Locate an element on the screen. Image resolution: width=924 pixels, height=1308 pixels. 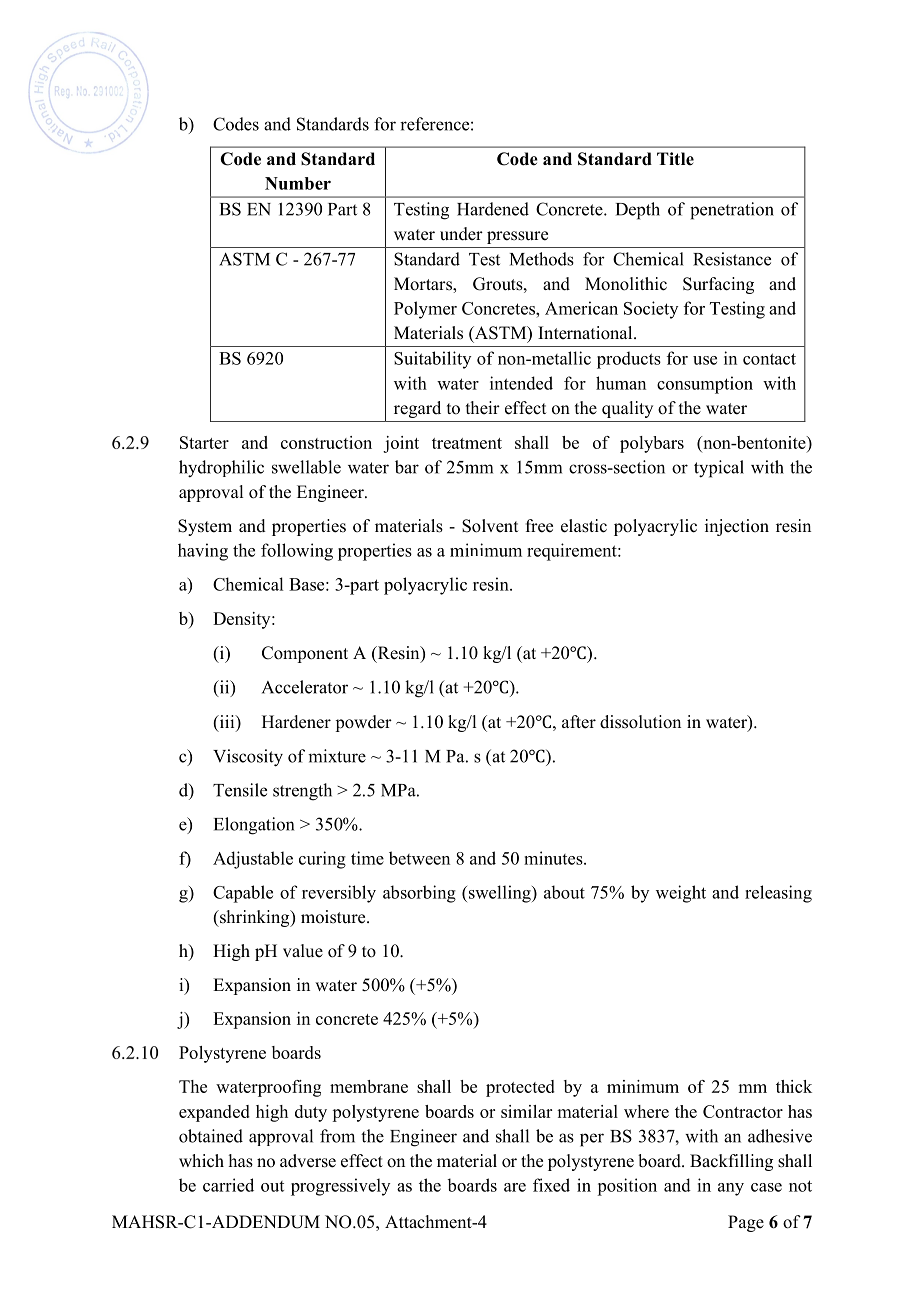
following is located at coordinates (297, 552).
